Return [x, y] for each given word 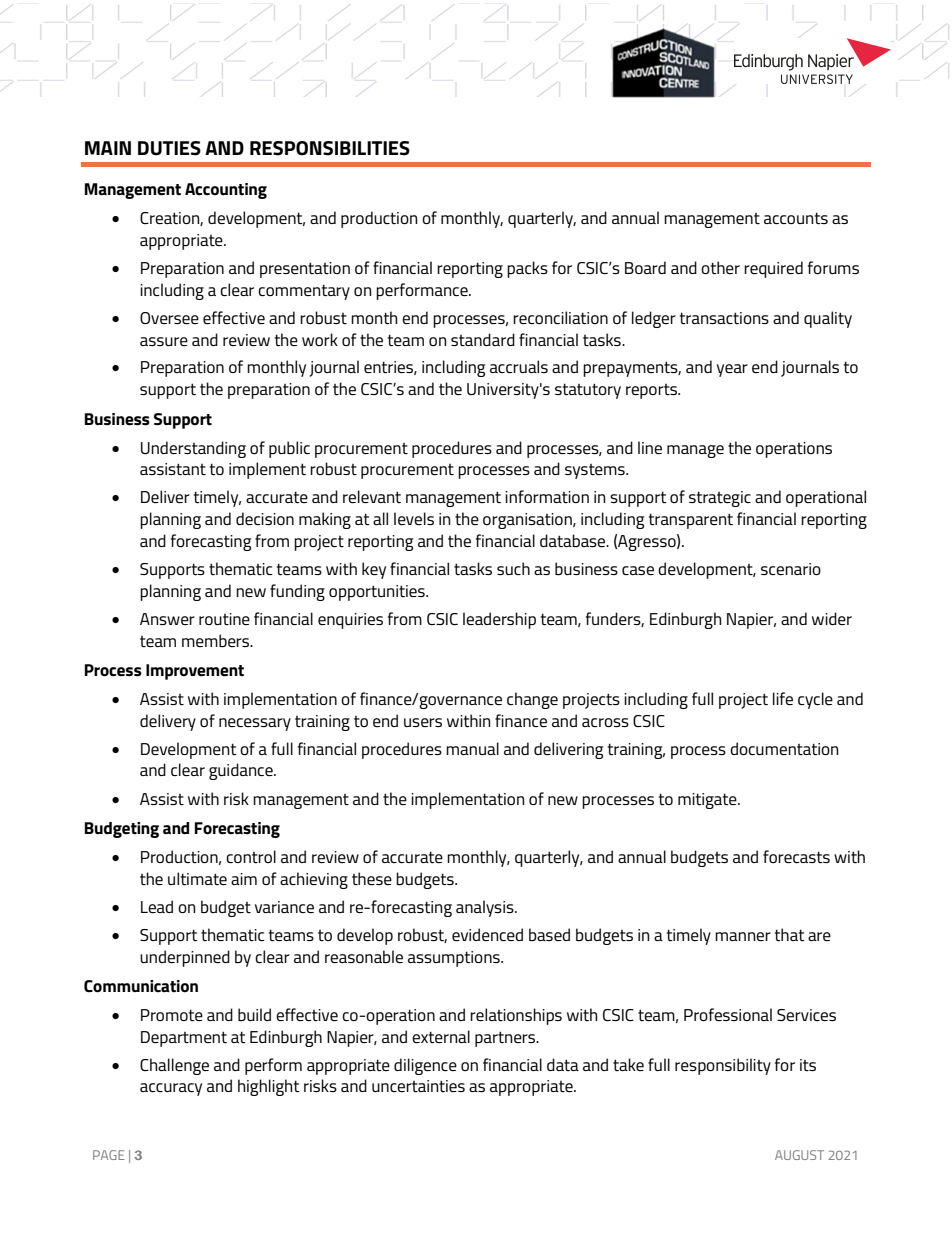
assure [164, 341]
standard [483, 339]
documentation [784, 748]
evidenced [487, 934]
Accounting [226, 191]
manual [472, 748]
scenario [791, 569]
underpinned [185, 958]
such [513, 568]
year [732, 370]
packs [527, 269]
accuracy [171, 1089]
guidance [242, 771]
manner [743, 936]
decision [265, 518]
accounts [796, 218]
